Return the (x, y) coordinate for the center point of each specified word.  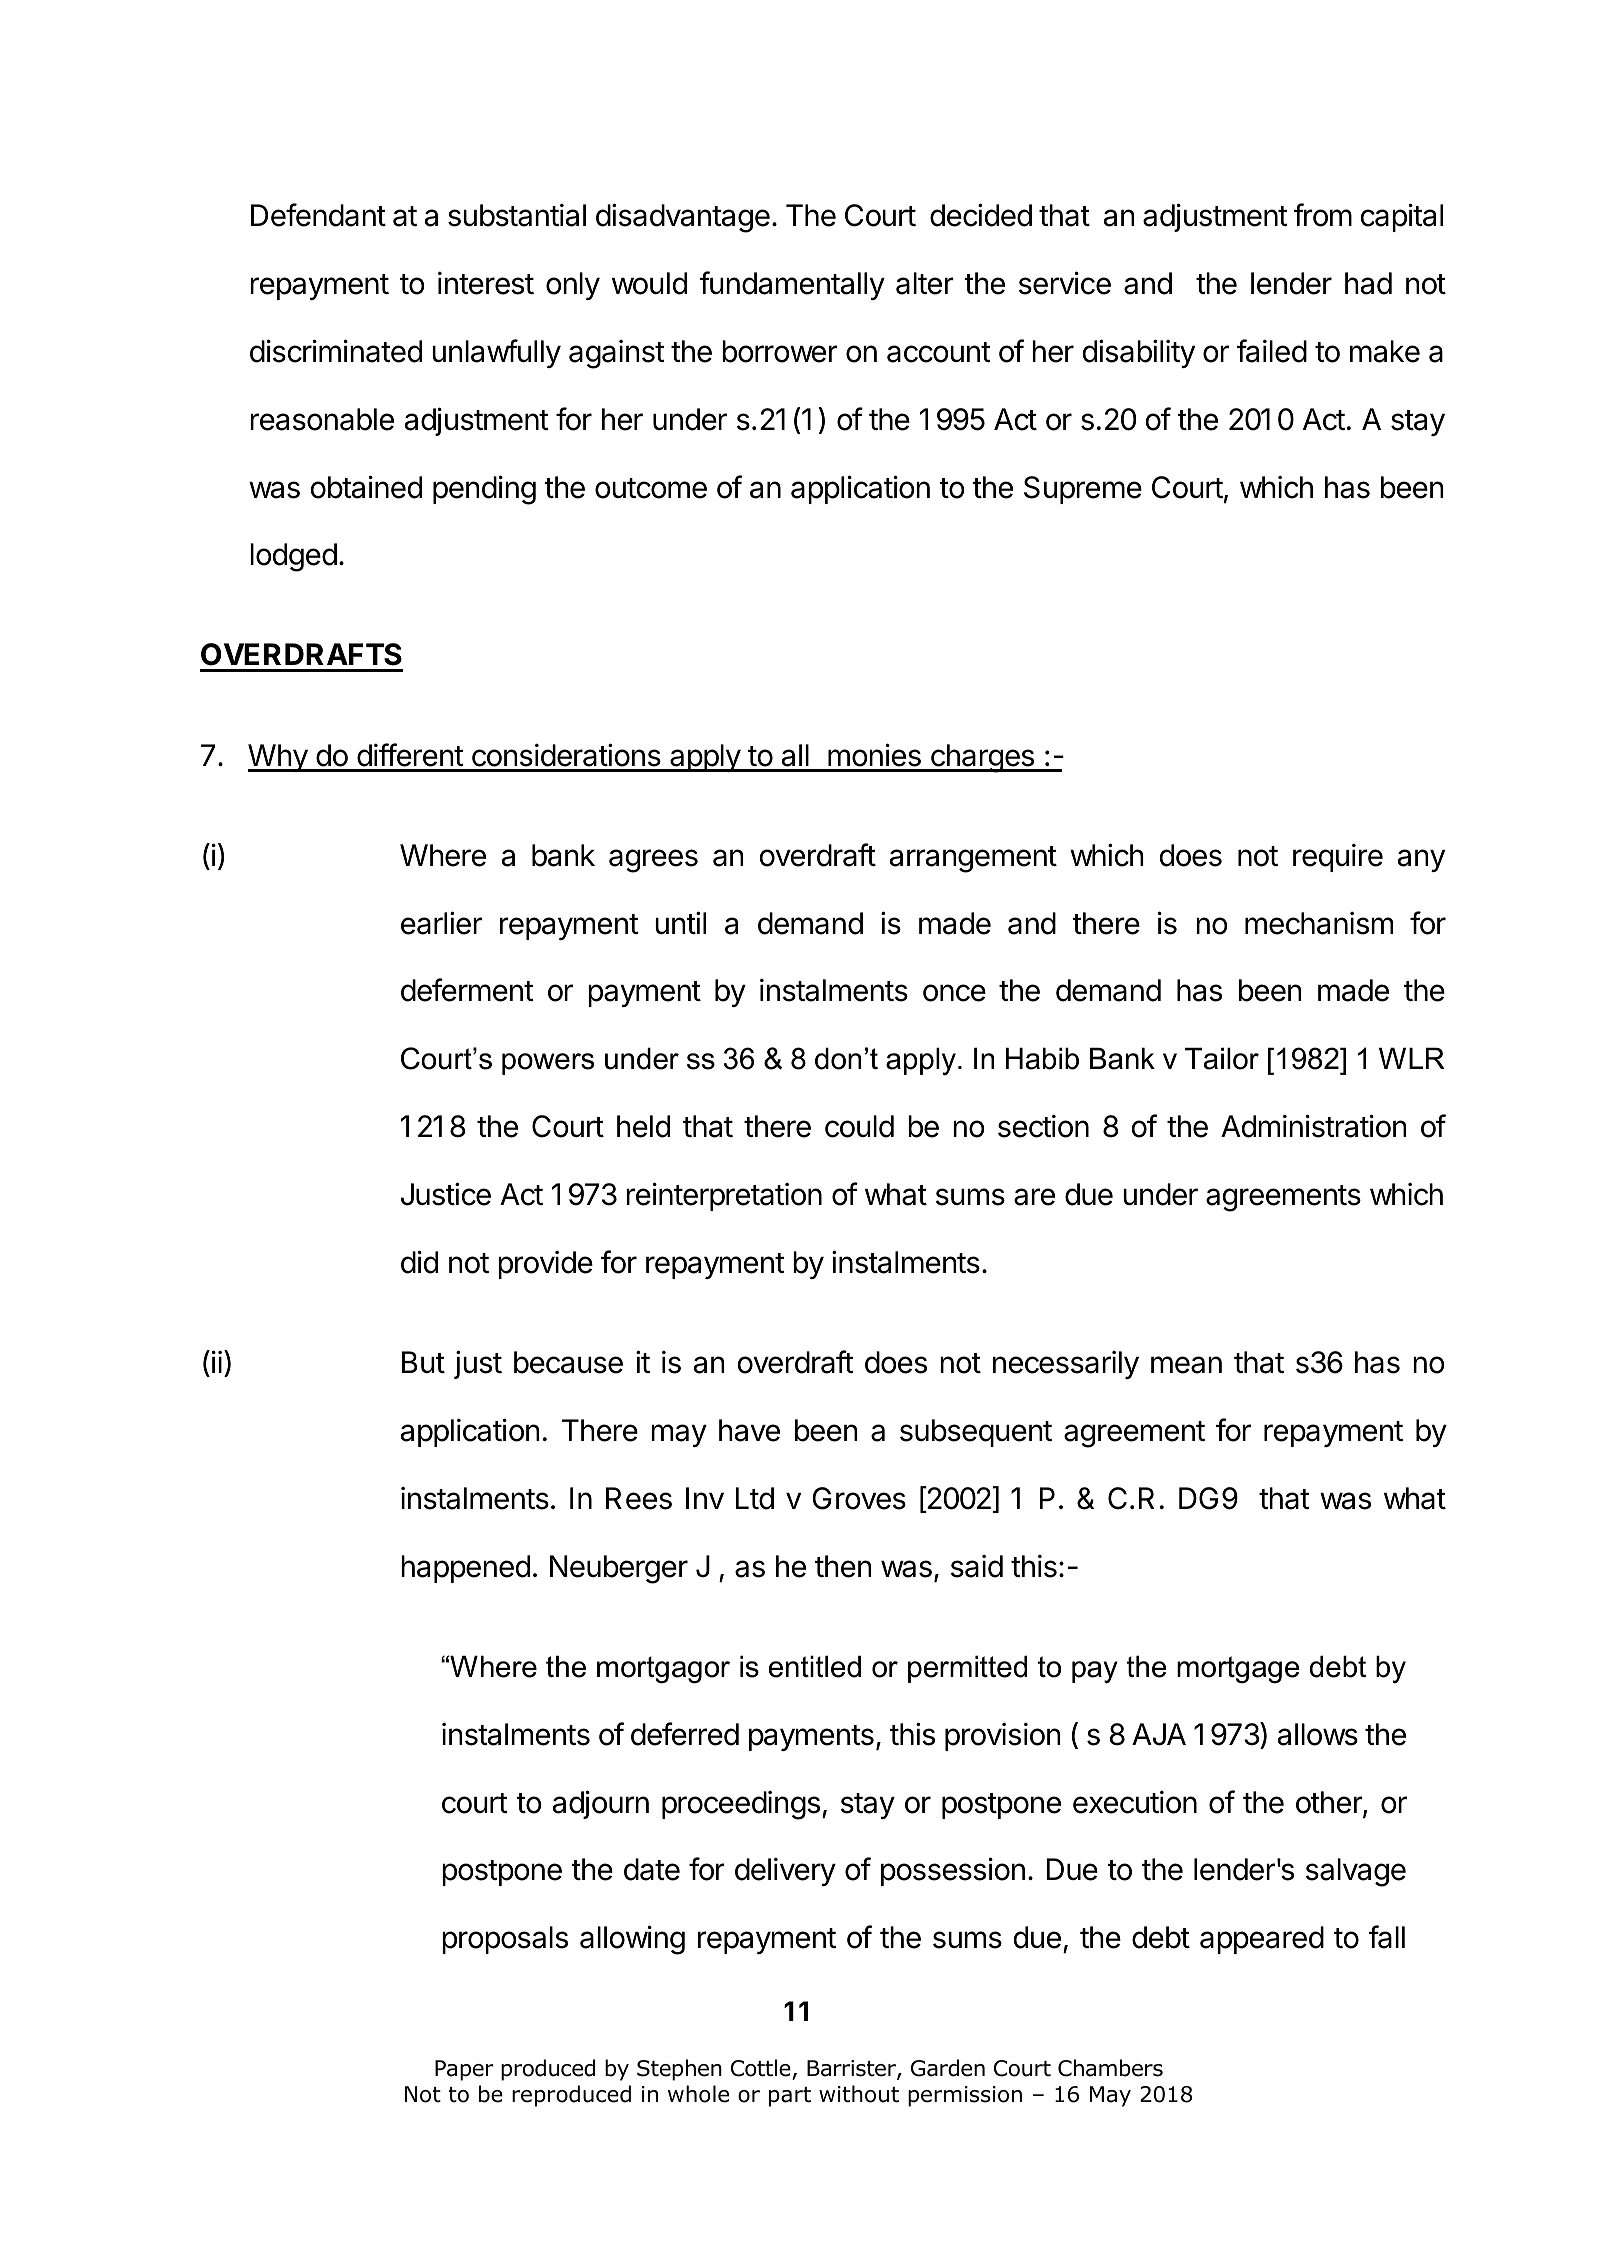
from (1322, 215)
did (419, 1262)
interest (486, 283)
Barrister (852, 2070)
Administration (1314, 1126)
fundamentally (792, 285)
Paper (464, 2070)
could (859, 1126)
